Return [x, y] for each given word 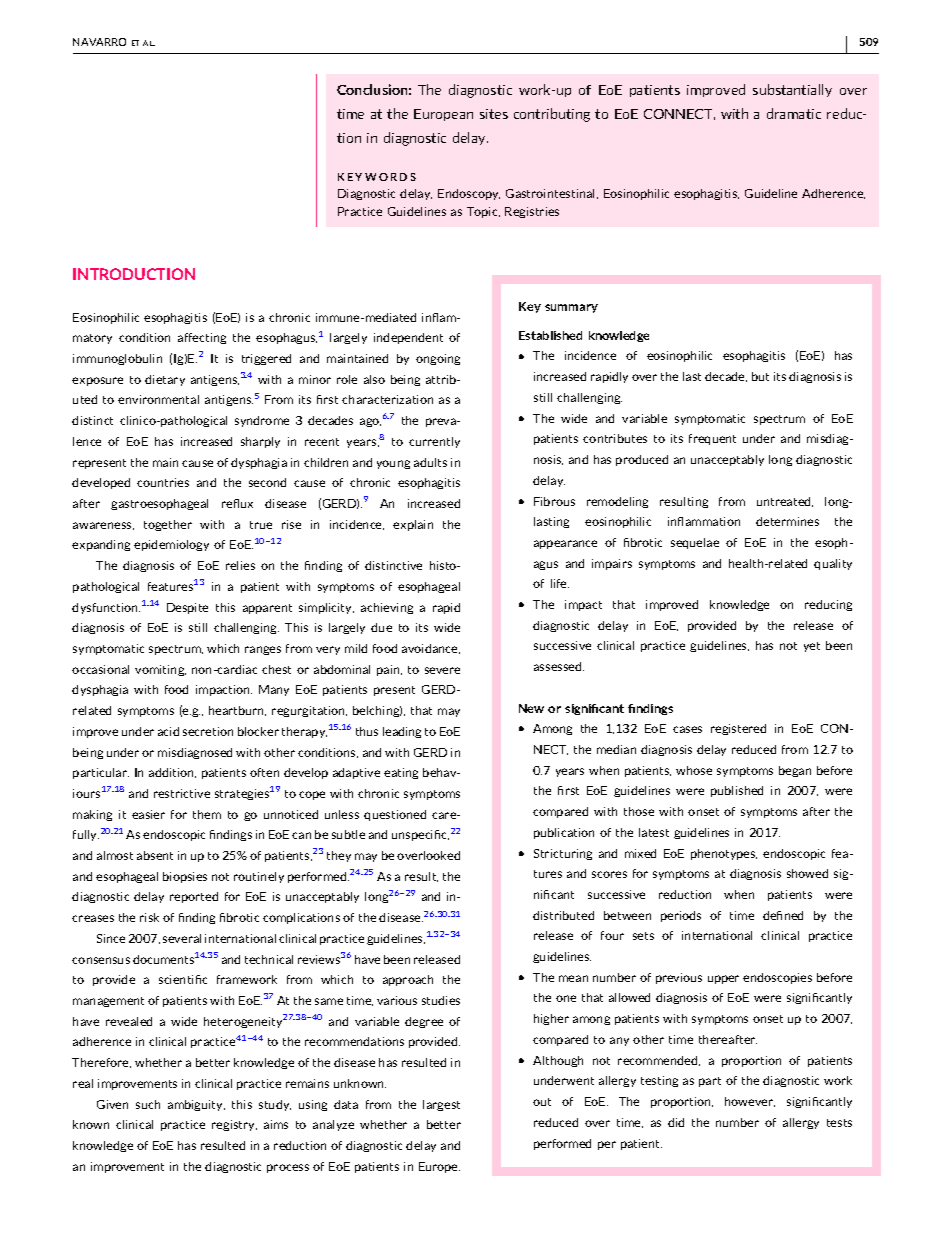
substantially [792, 90]
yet [812, 647]
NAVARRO [99, 42]
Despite [187, 608]
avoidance [431, 649]
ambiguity [196, 1105]
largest [441, 1105]
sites [494, 114]
